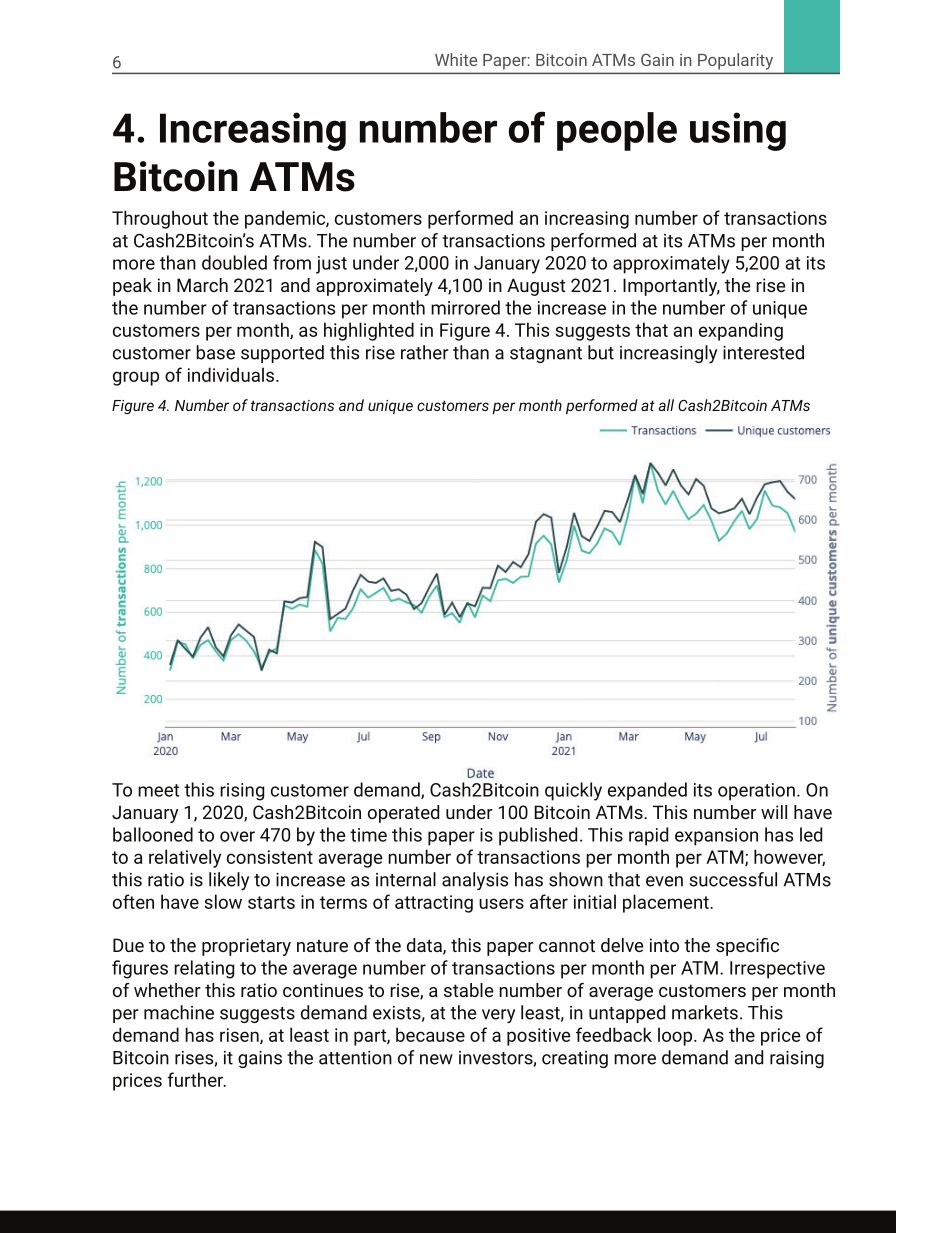 This image has height=1233, width=952. What do you see at coordinates (735, 61) in the image?
I see `Popularity` at bounding box center [735, 61].
